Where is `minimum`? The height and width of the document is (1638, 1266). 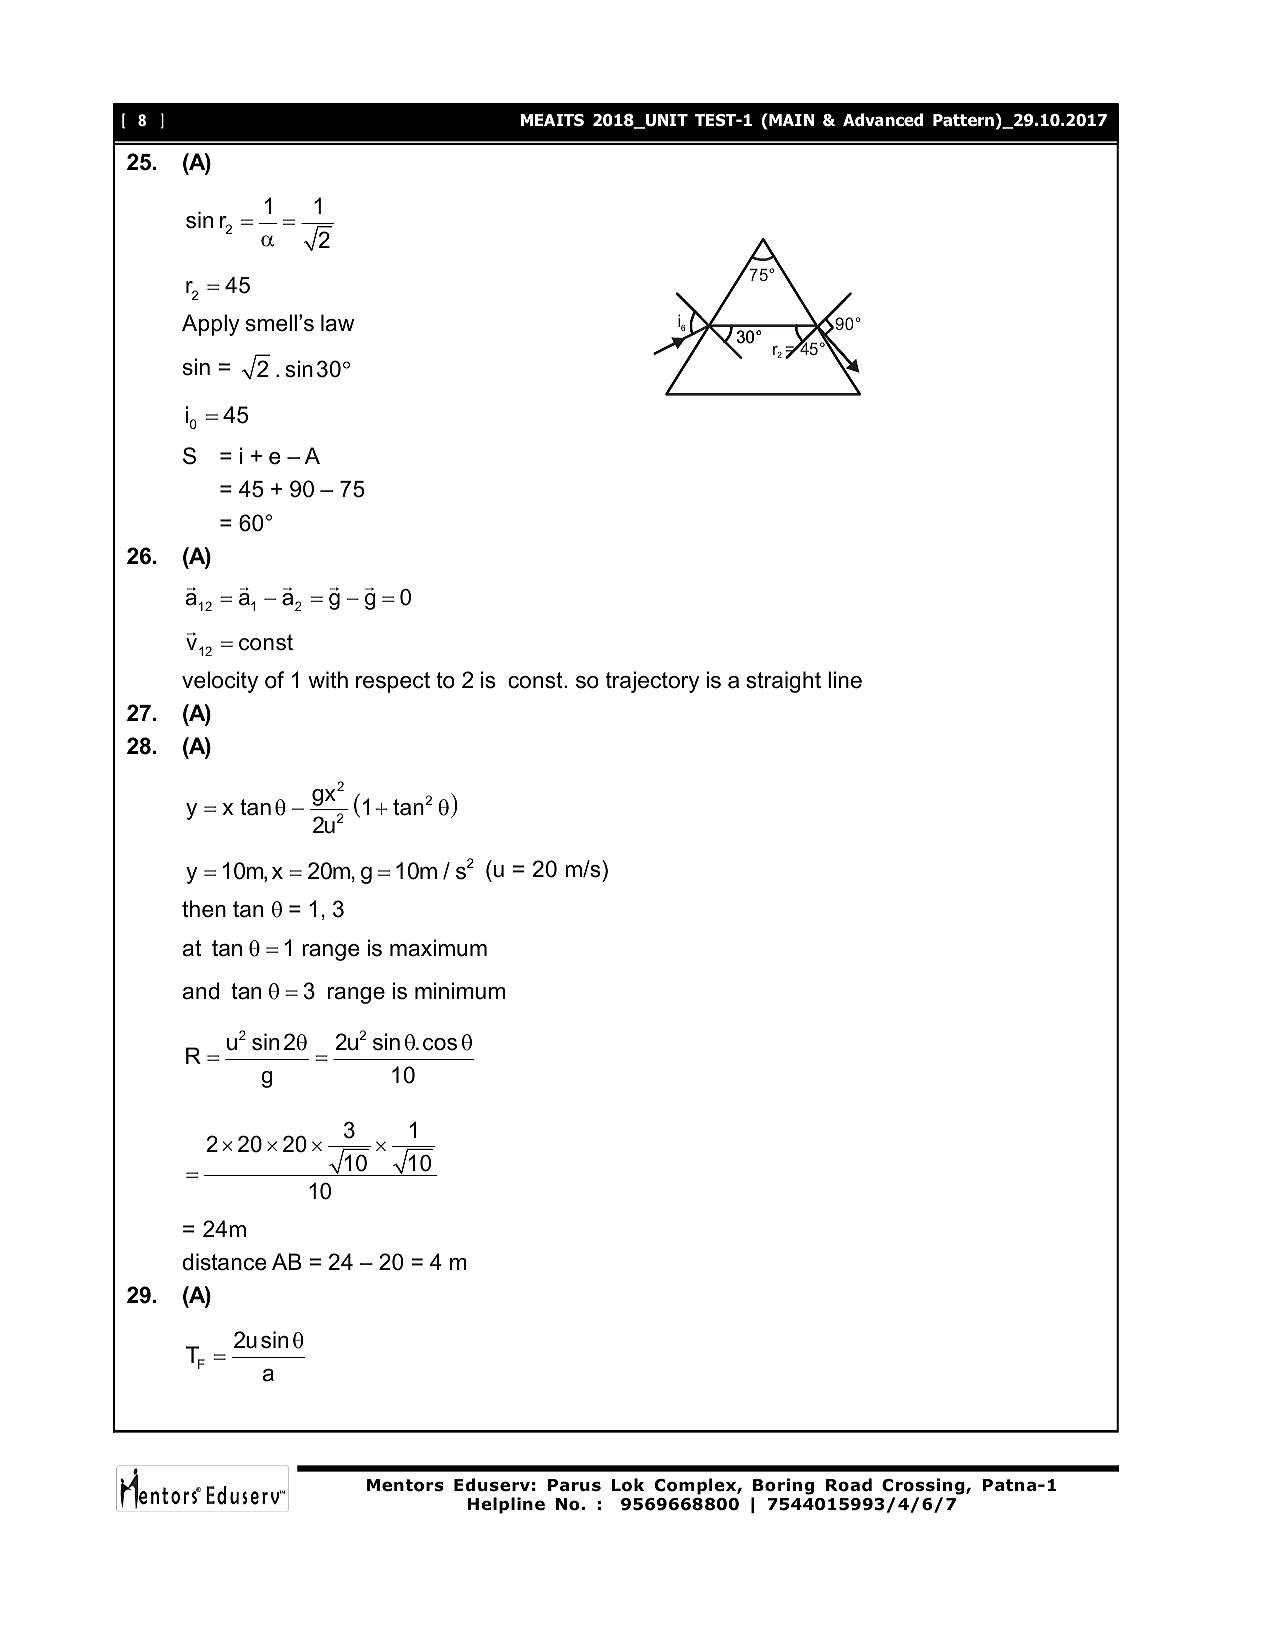 minimum is located at coordinates (460, 991).
